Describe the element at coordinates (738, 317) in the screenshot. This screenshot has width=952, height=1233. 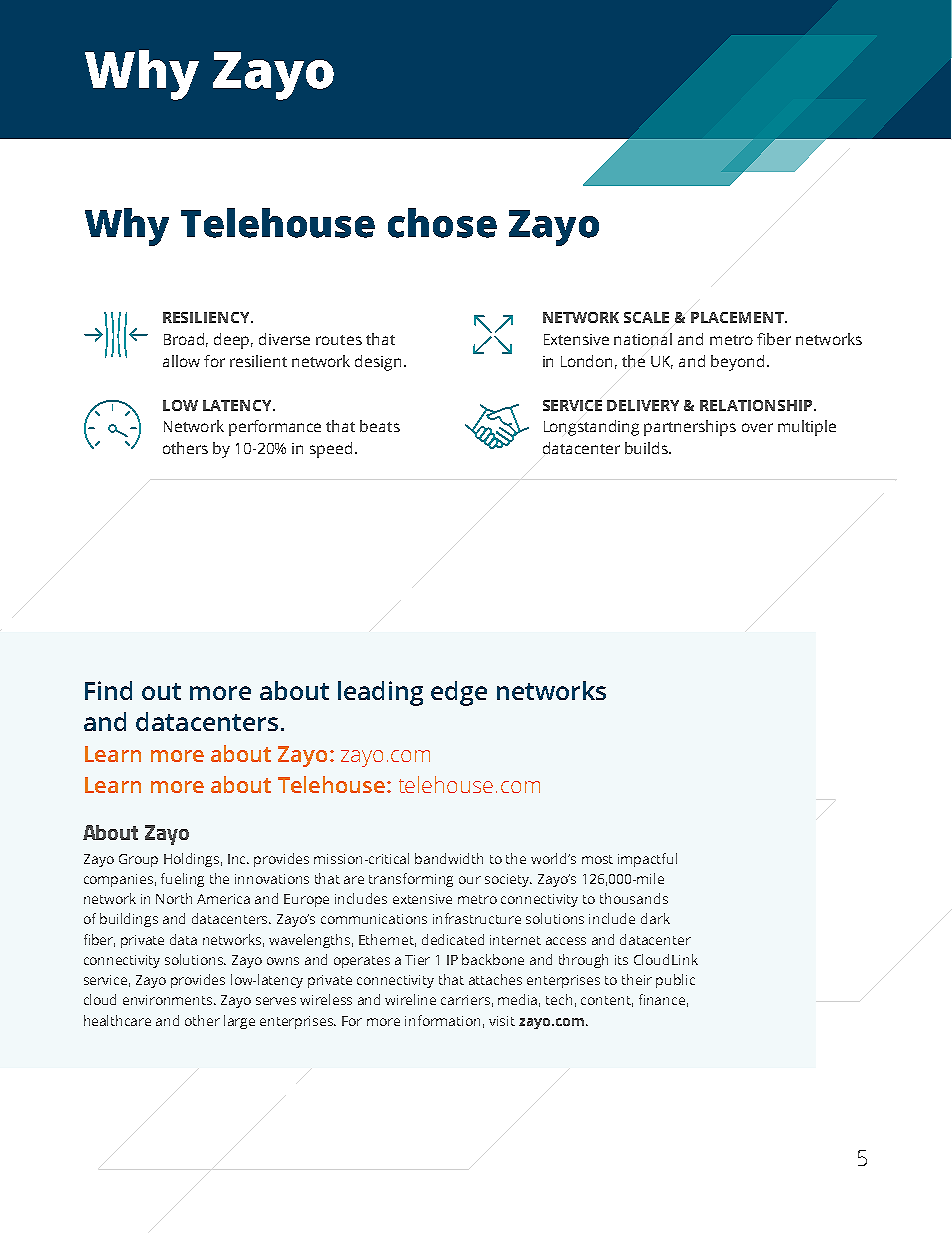
I see `PLACEMENT` at that location.
